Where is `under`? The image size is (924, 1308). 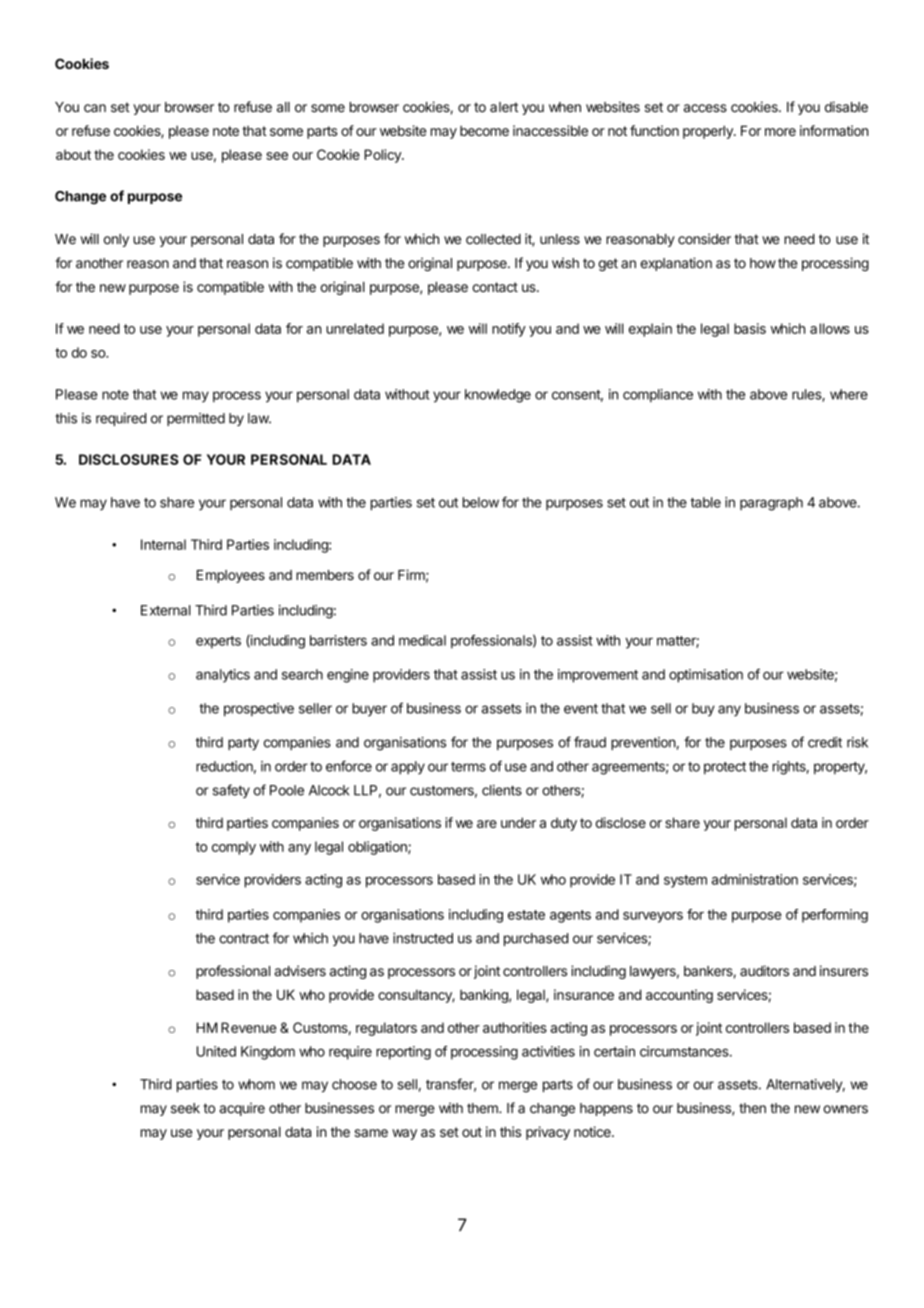
under is located at coordinates (518, 822).
